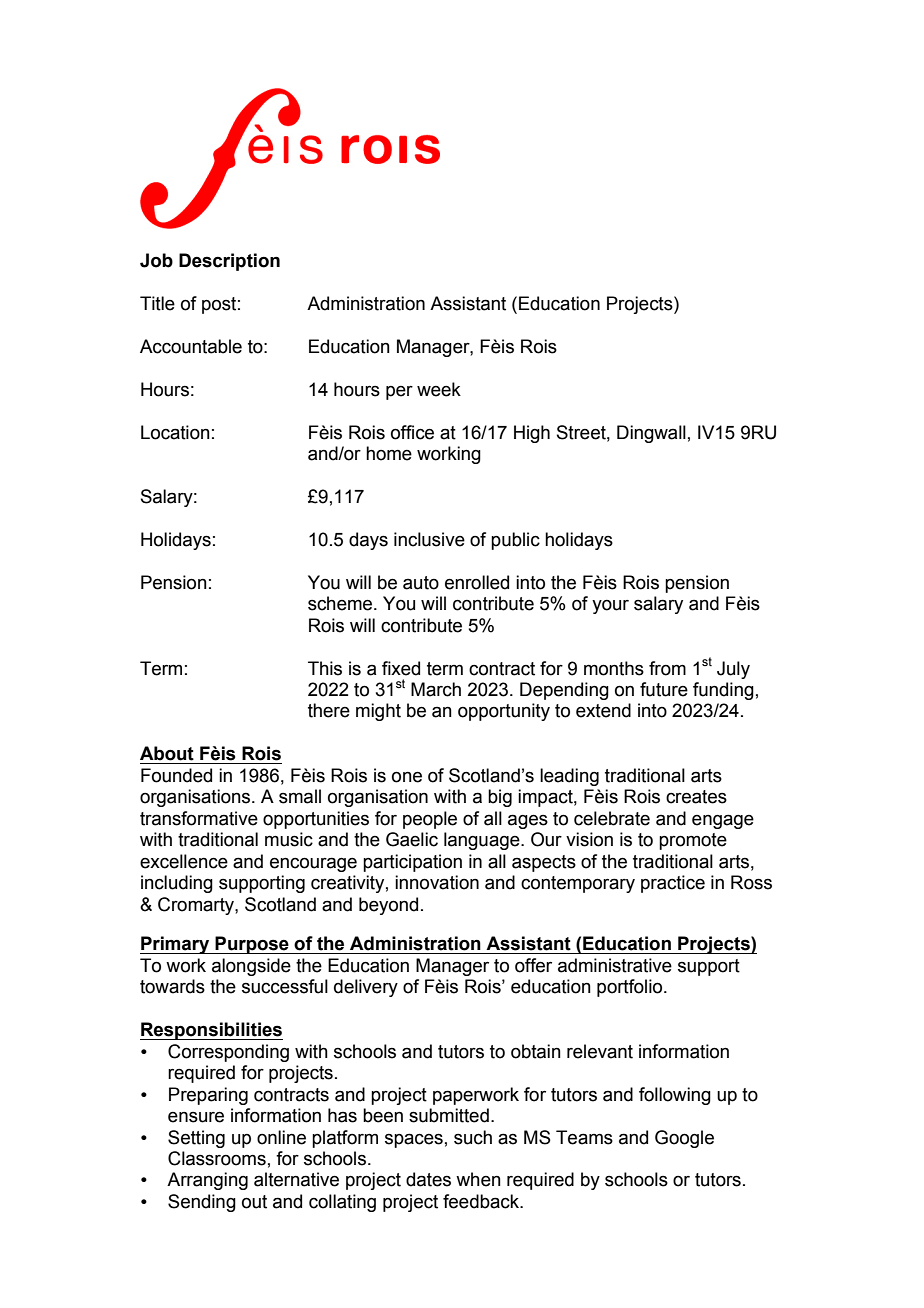  Describe the element at coordinates (439, 389) in the screenshot. I see `week` at that location.
